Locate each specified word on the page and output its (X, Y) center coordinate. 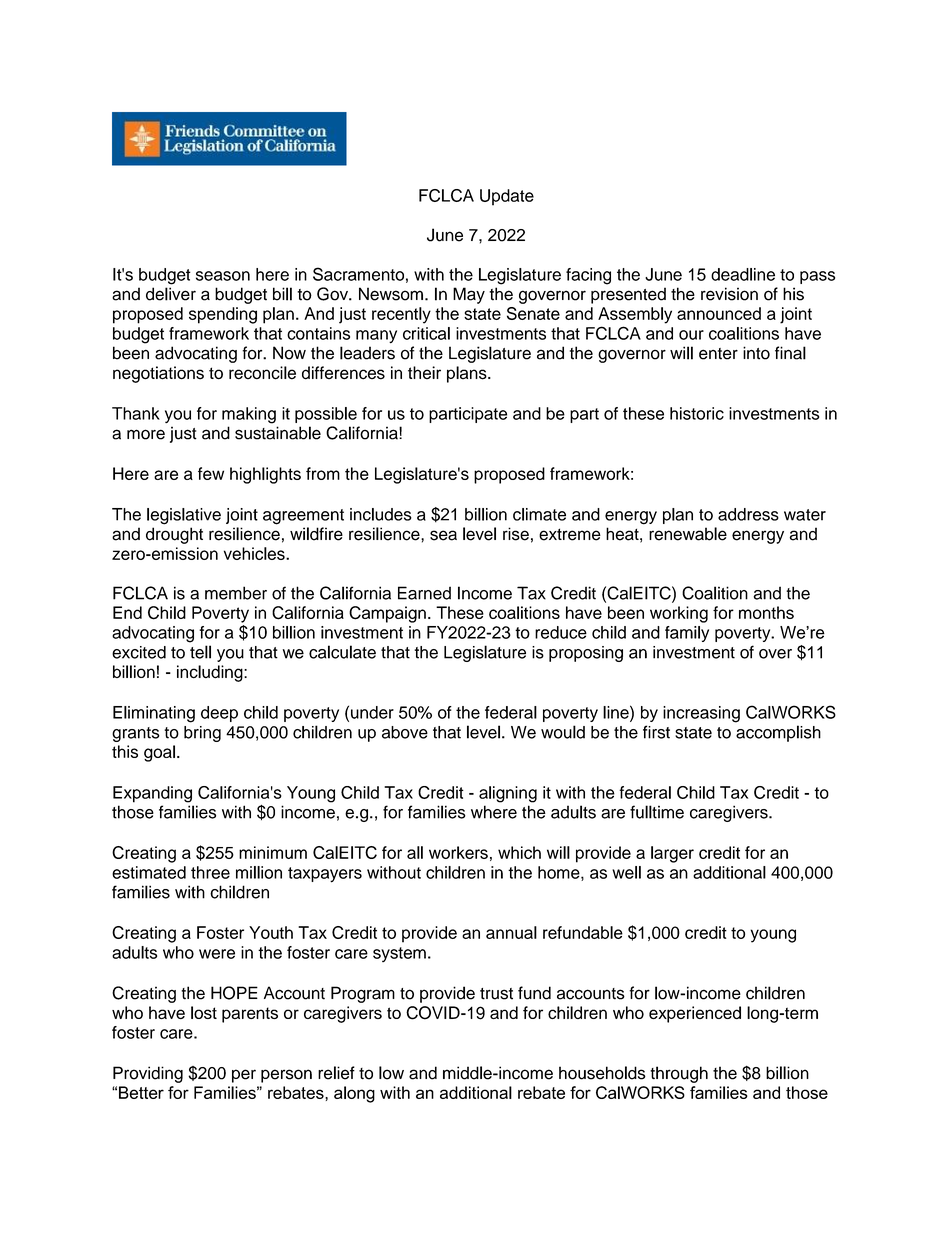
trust (496, 994)
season (223, 276)
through (679, 1074)
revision (729, 294)
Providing (148, 1074)
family (687, 634)
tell (200, 652)
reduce (561, 632)
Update (507, 197)
